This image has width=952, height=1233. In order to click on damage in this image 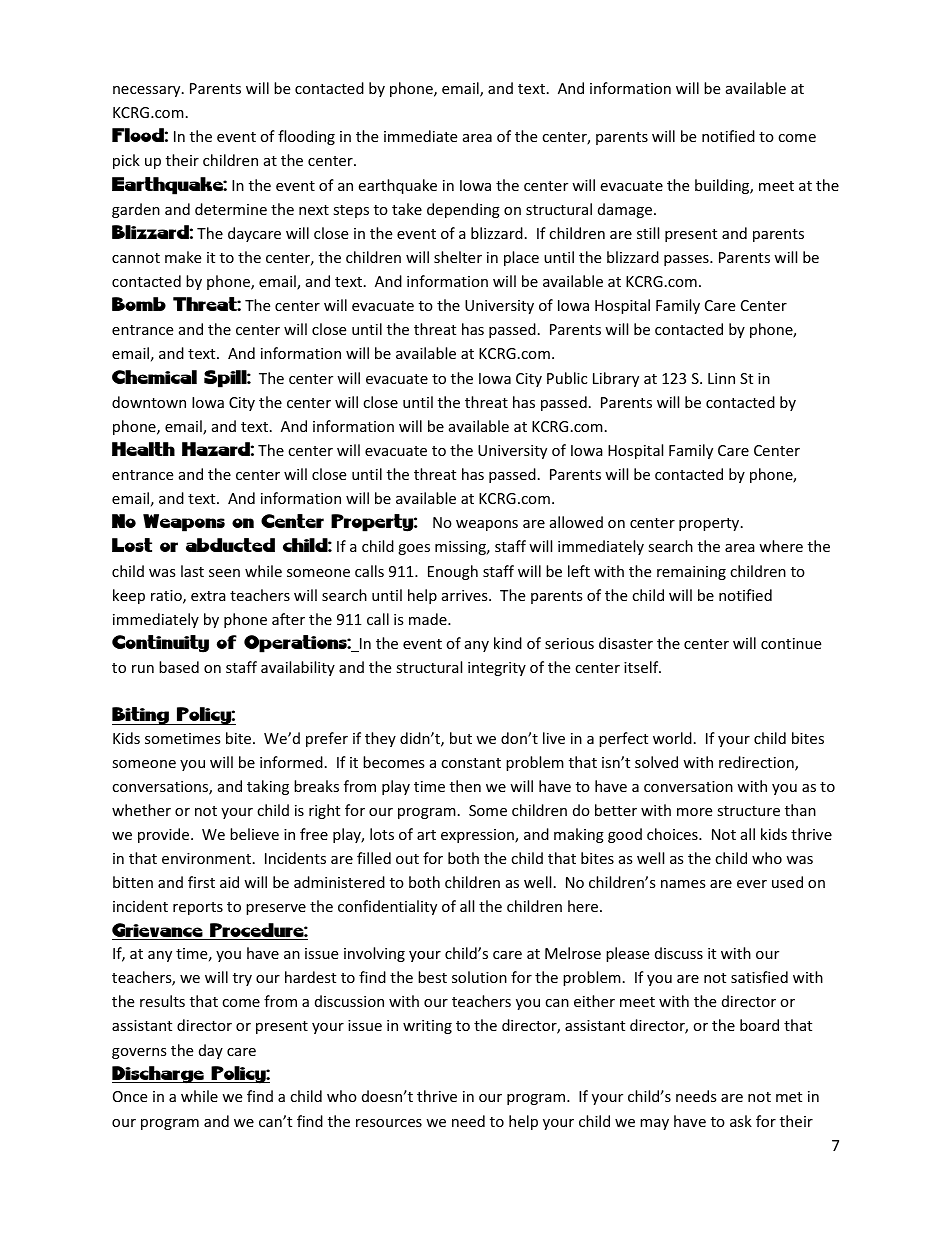, I will do `click(625, 210)`.
